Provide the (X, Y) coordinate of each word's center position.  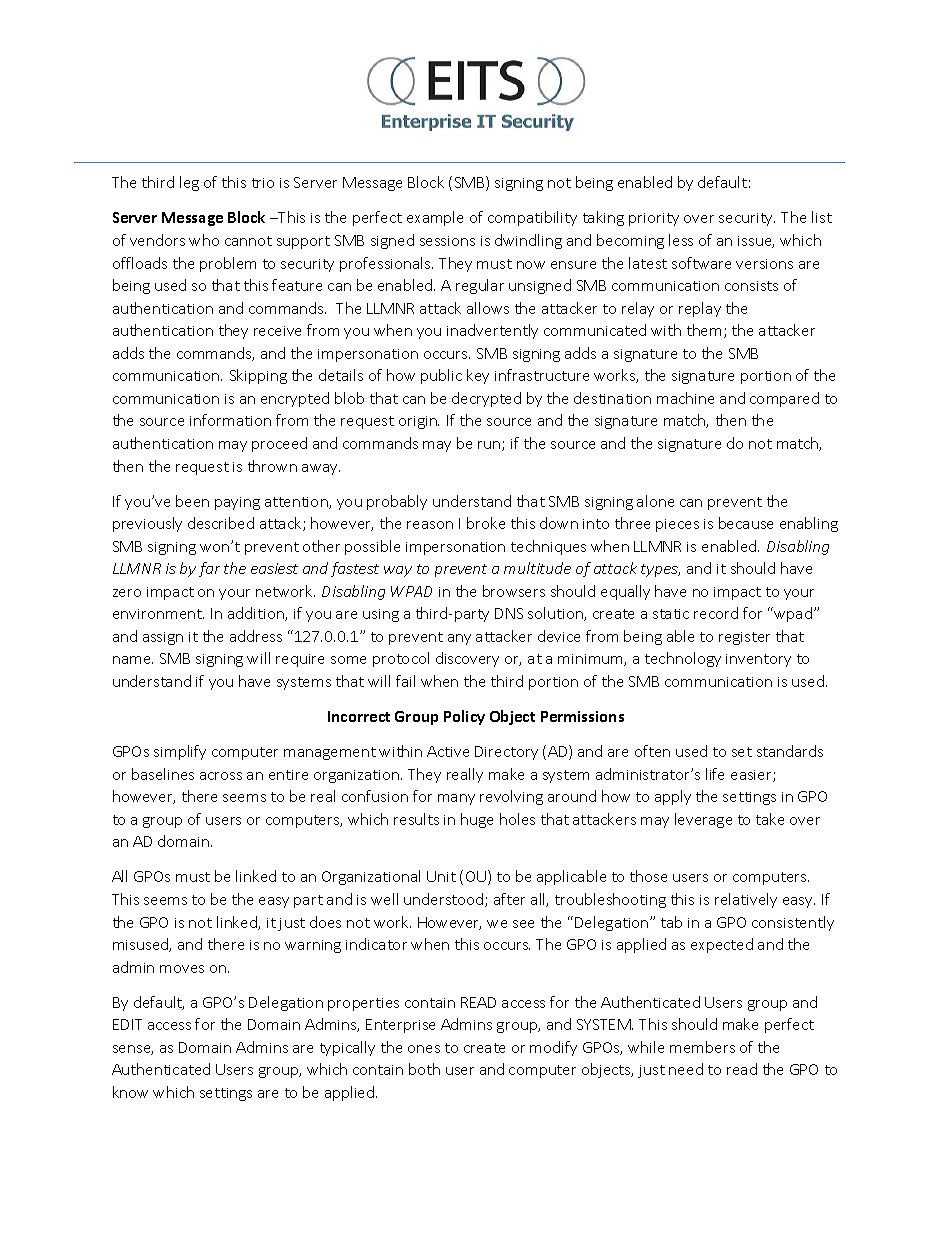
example (435, 218)
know (130, 1092)
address (256, 636)
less (681, 240)
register (744, 638)
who (204, 240)
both (424, 1069)
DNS (509, 613)
